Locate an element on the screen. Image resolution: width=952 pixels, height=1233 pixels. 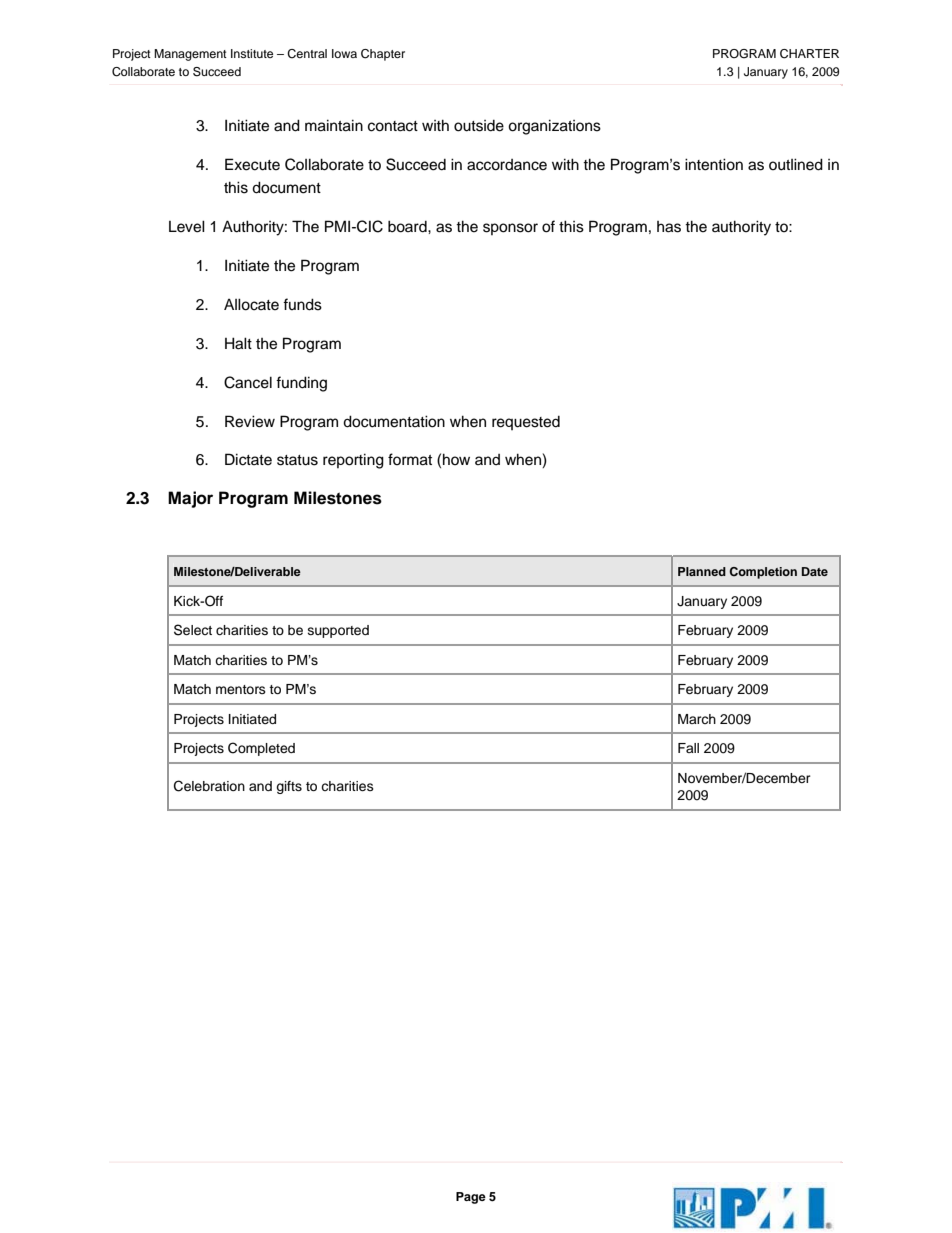
Completion is located at coordinates (763, 573).
